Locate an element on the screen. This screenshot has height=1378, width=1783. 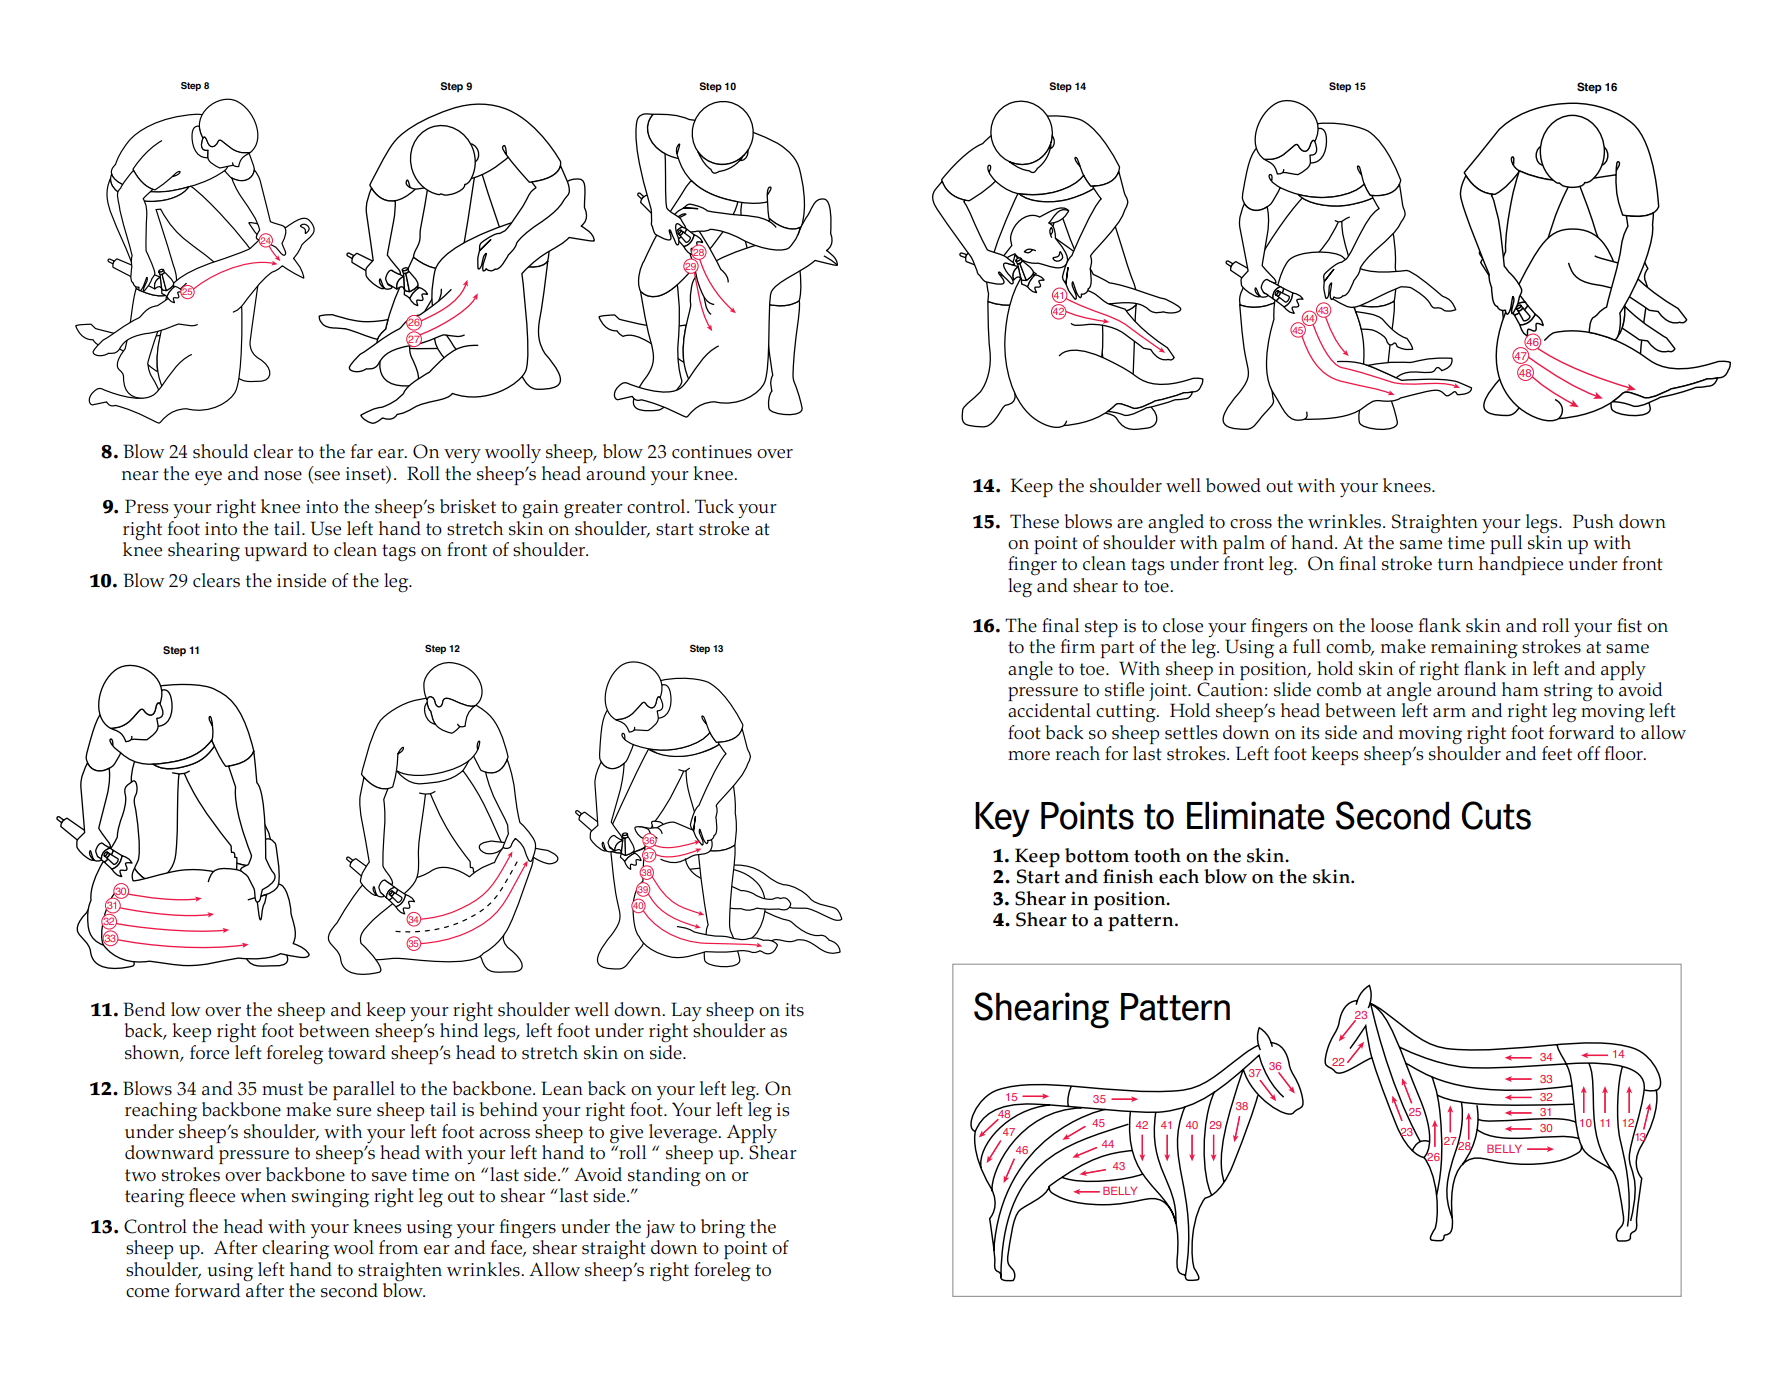
Lay is located at coordinates (687, 1013).
